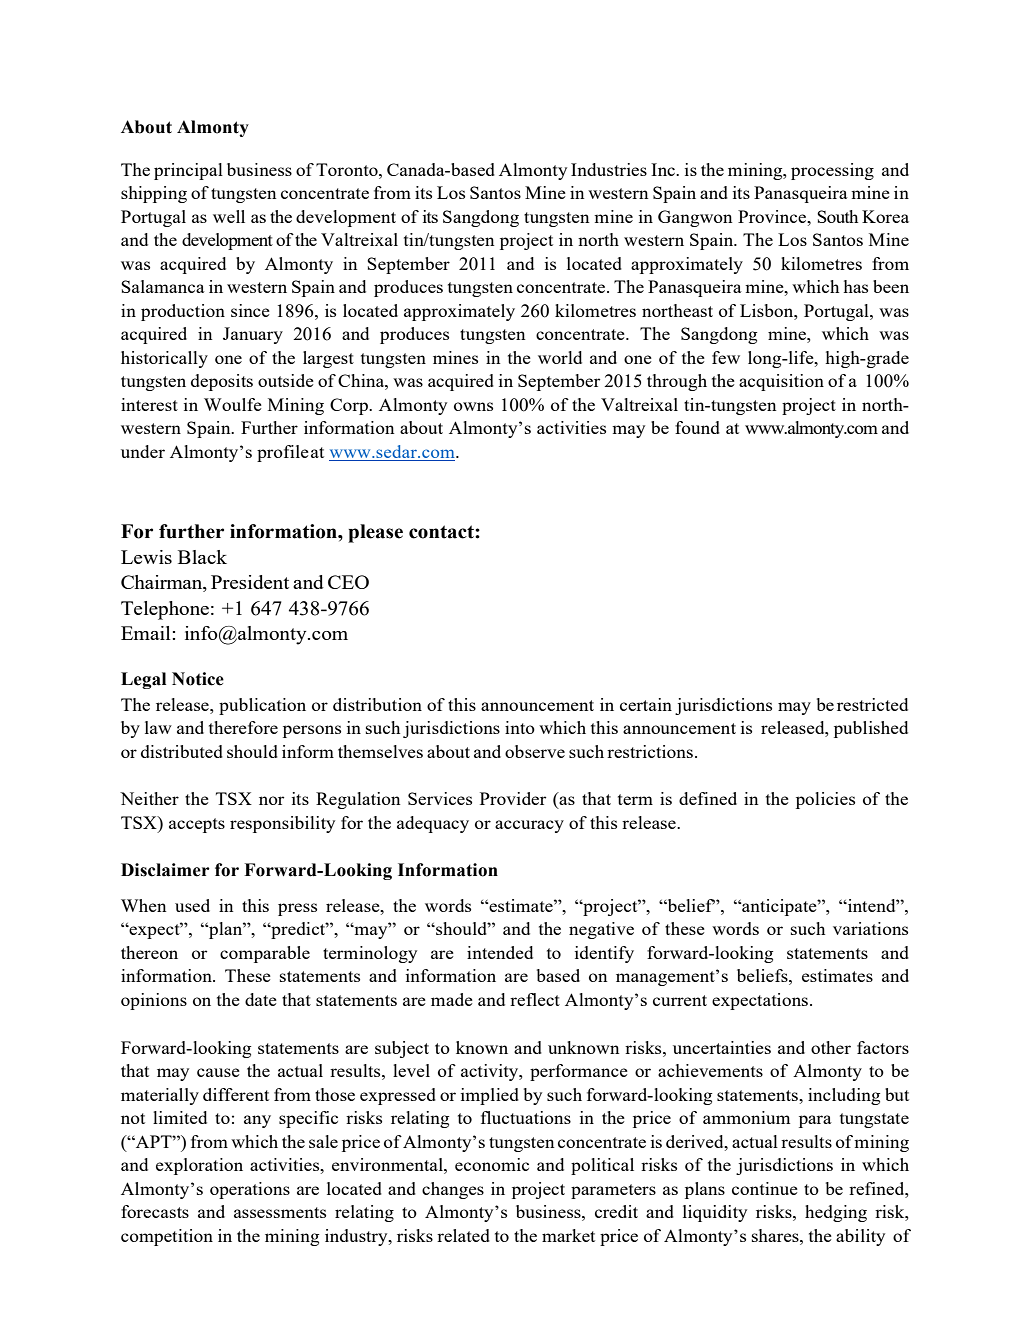 The height and width of the page is (1327, 1026). What do you see at coordinates (492, 1164) in the page?
I see `economic` at bounding box center [492, 1164].
